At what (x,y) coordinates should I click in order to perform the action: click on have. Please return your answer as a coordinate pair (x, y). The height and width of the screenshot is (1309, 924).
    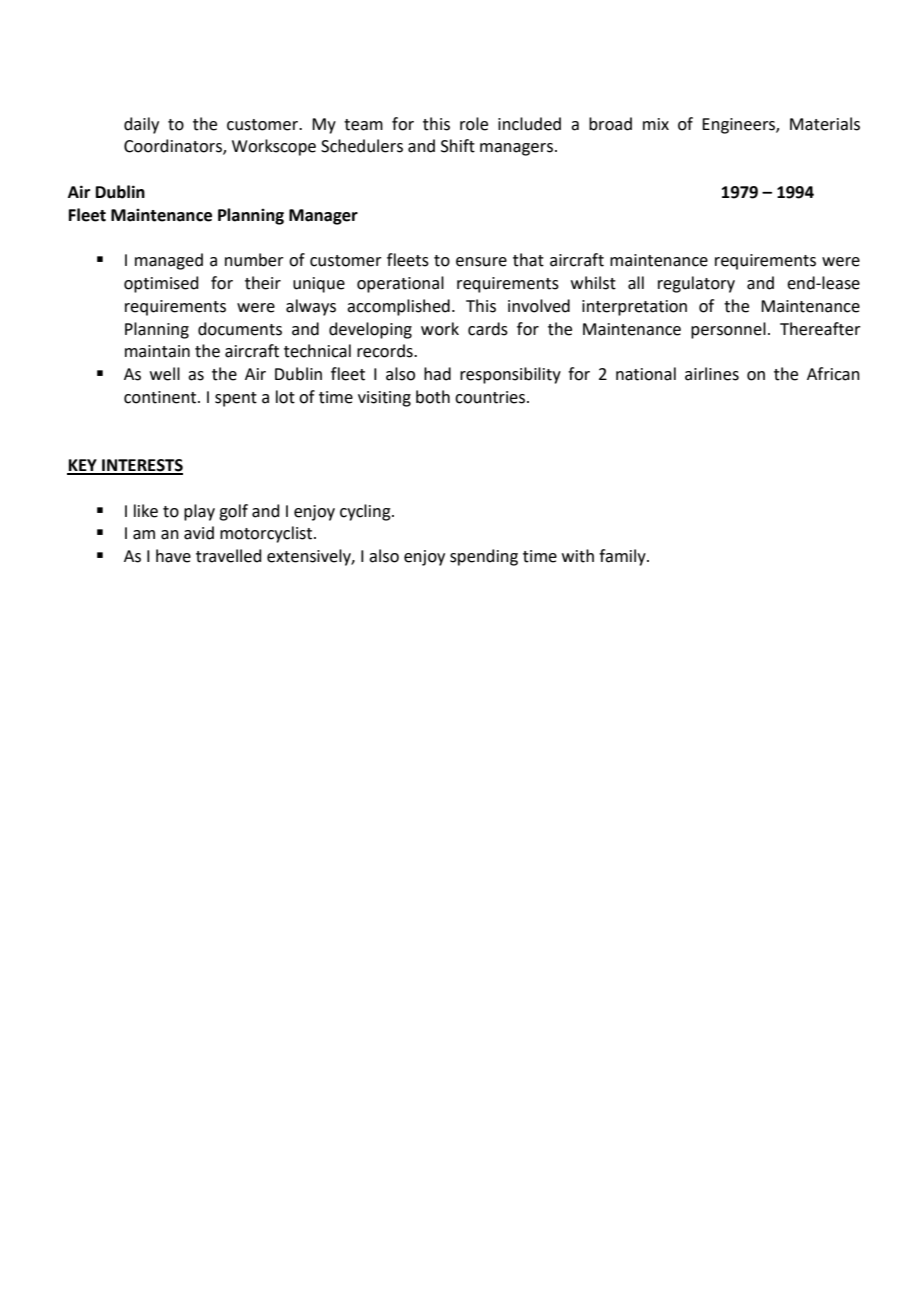
    Looking at the image, I should click on (173, 556).
